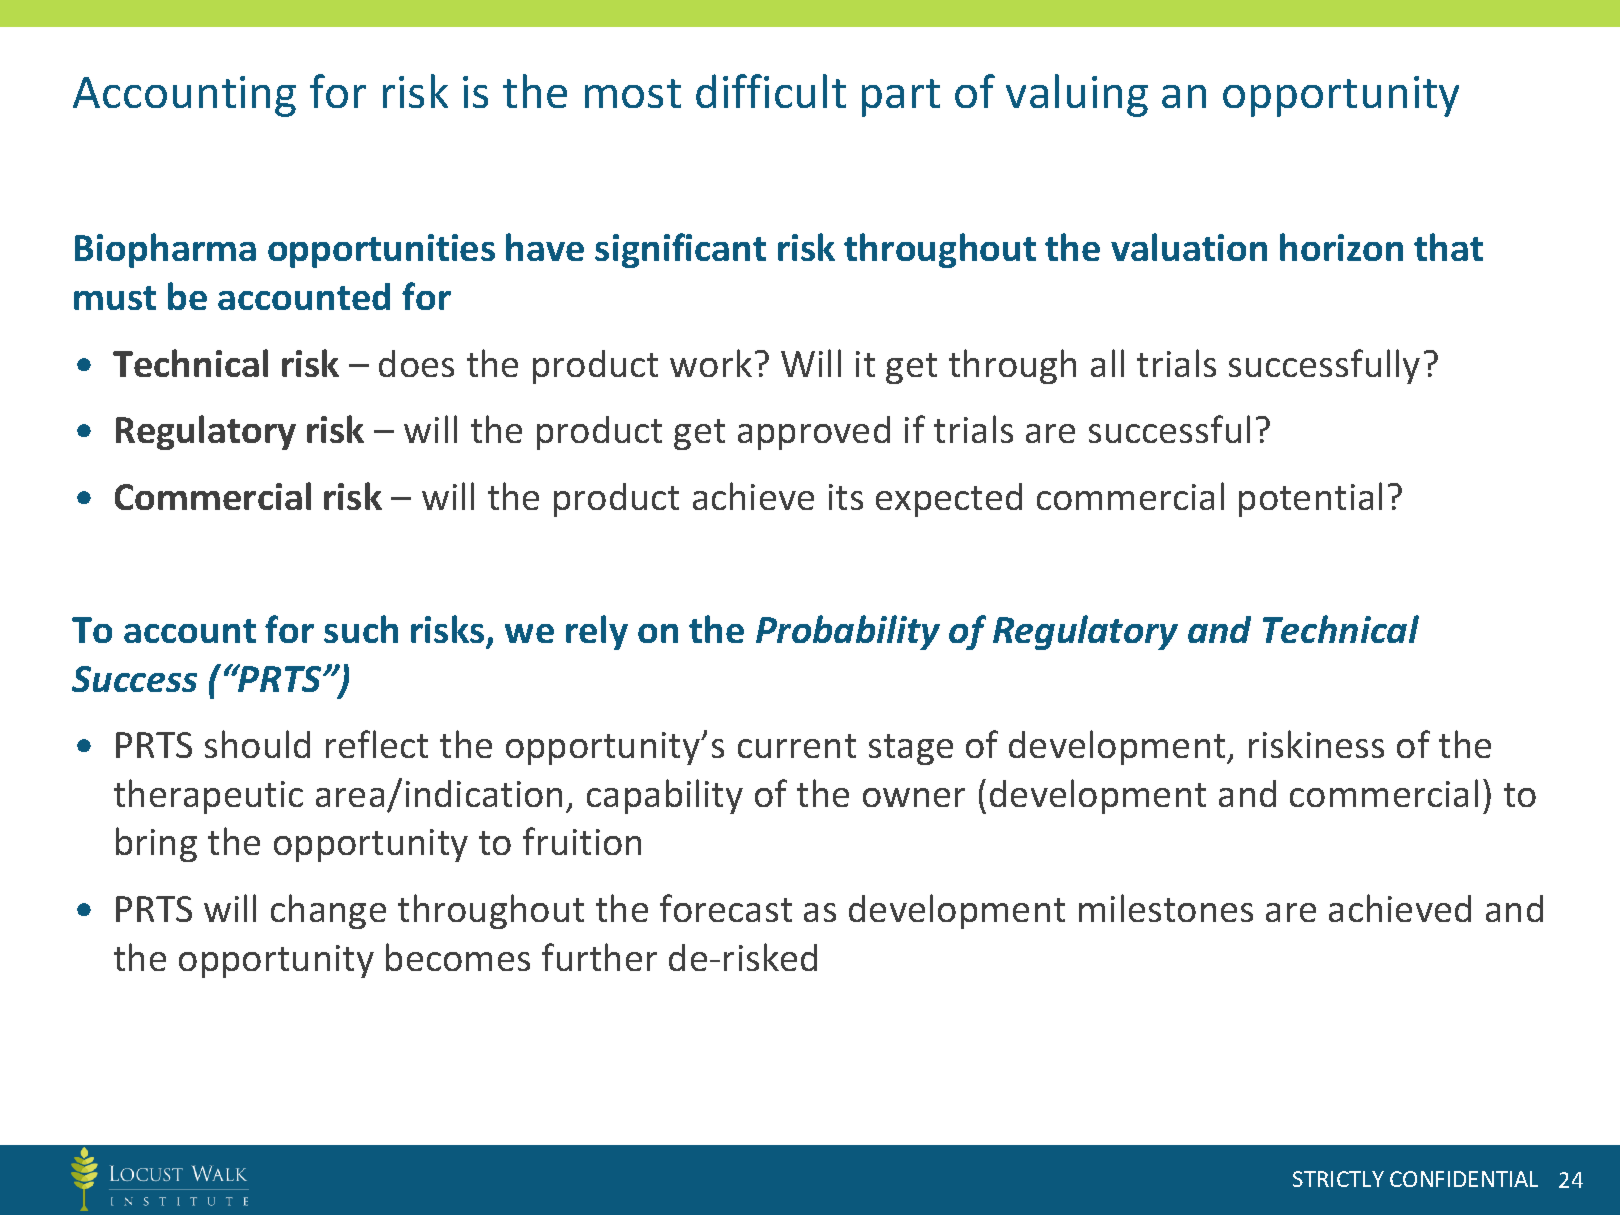 The width and height of the screenshot is (1620, 1215). What do you see at coordinates (711, 363) in the screenshot?
I see `work` at bounding box center [711, 363].
